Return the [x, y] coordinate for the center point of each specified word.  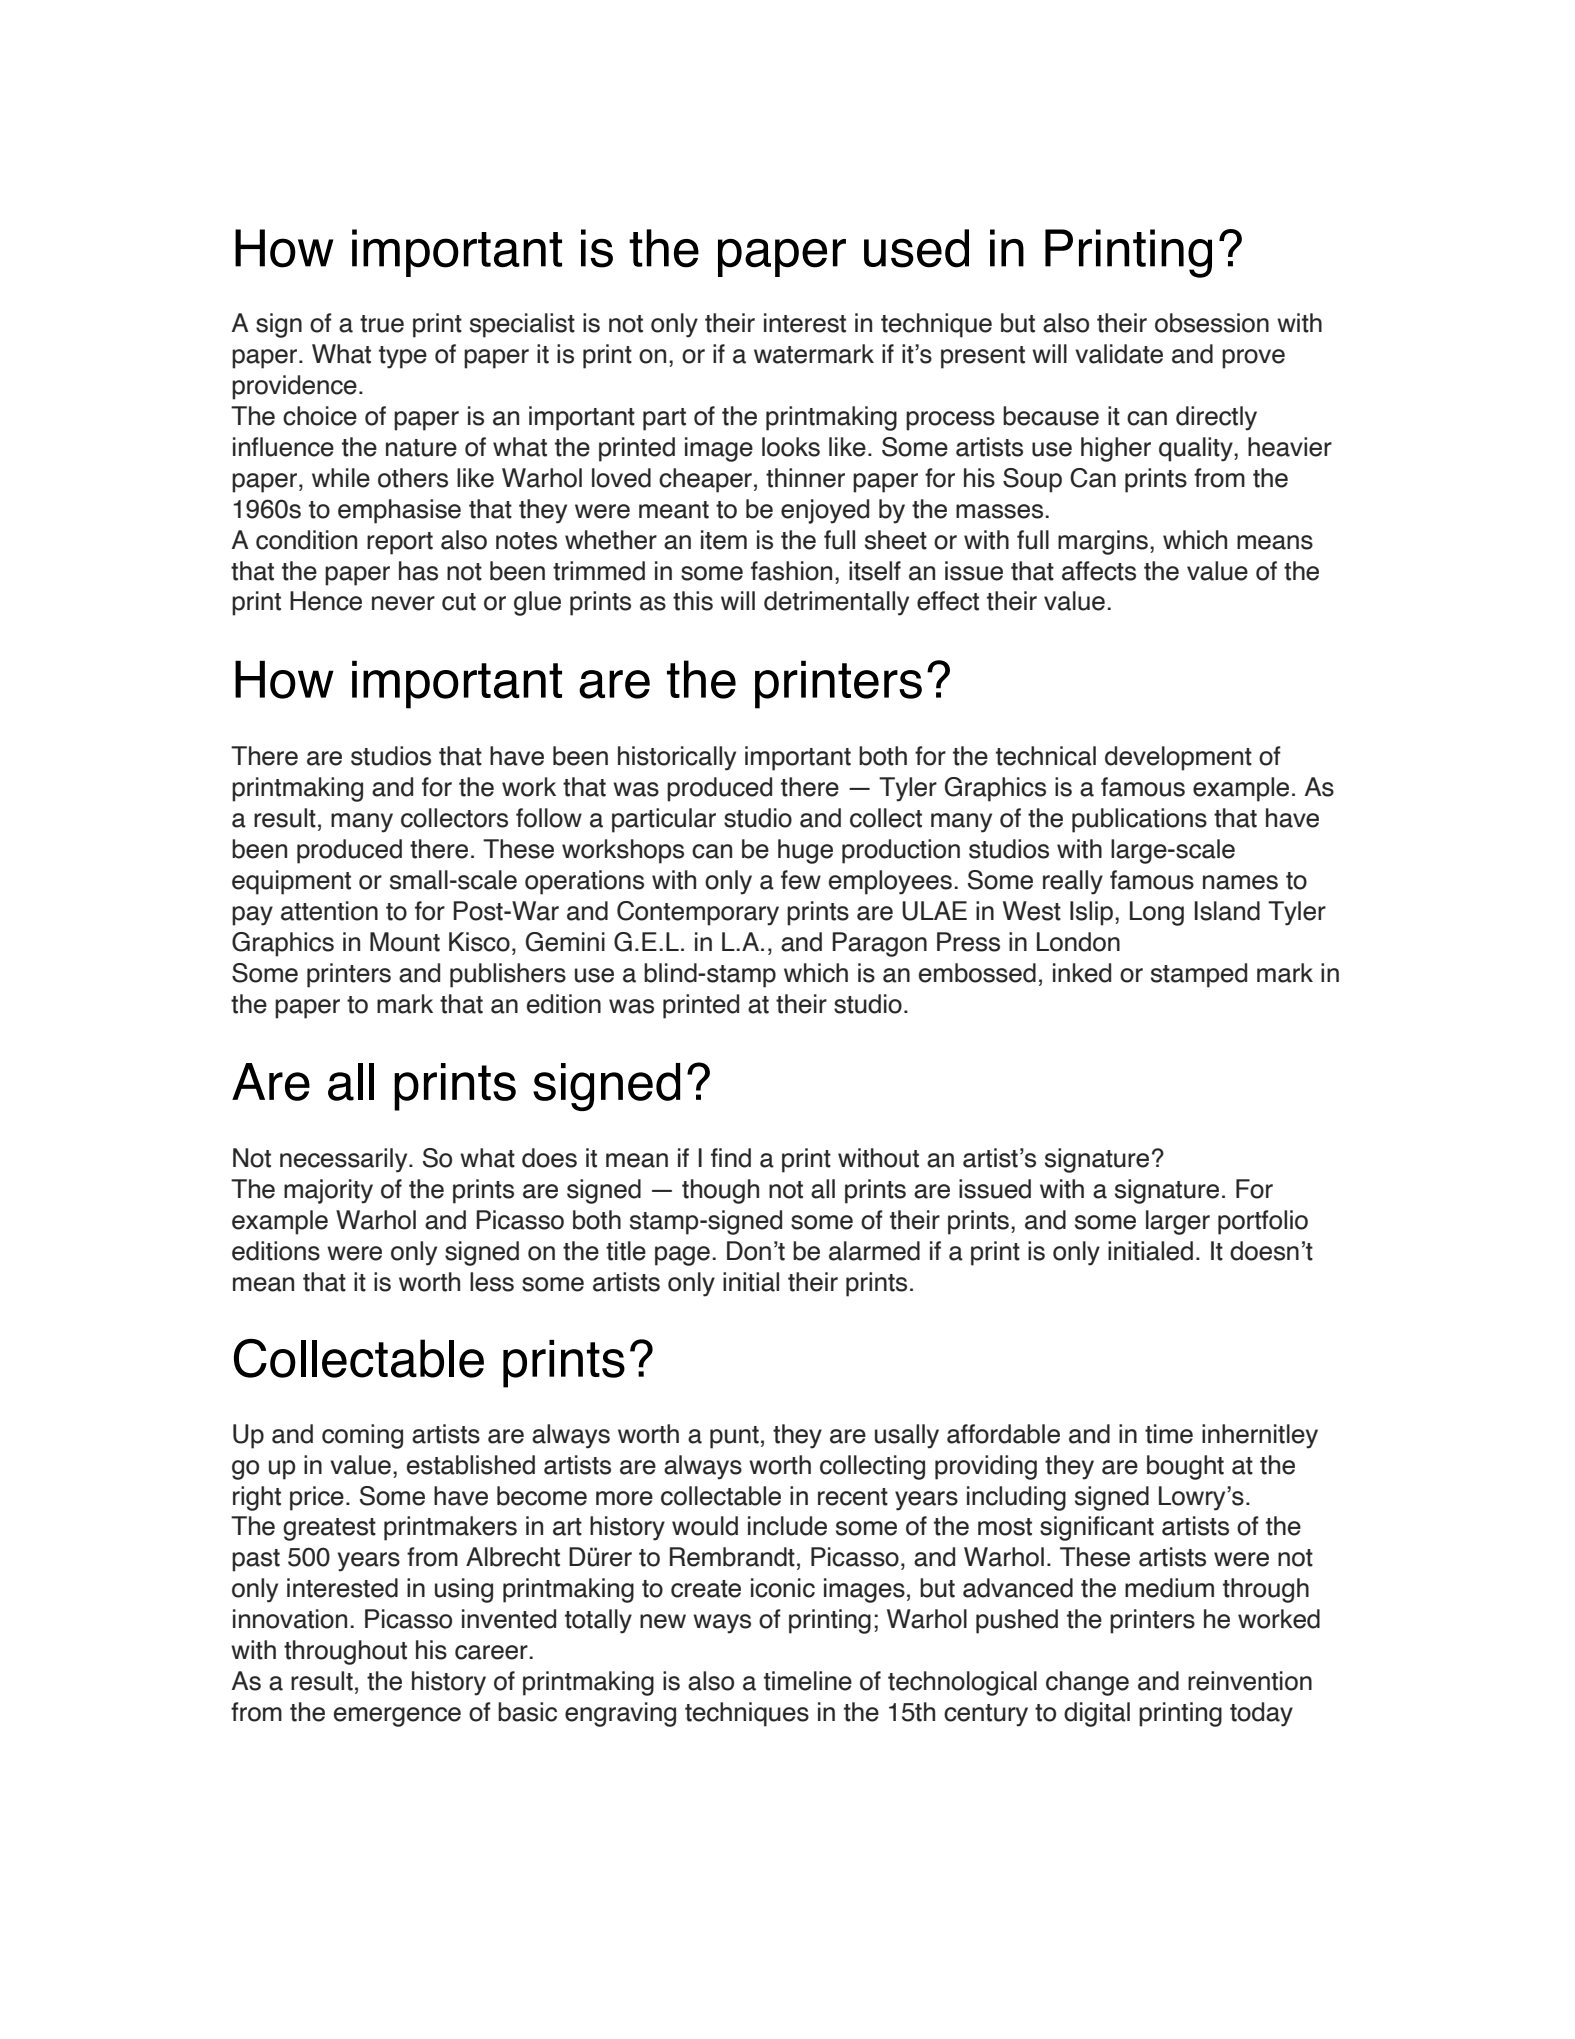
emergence [397, 1717]
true [382, 324]
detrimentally [836, 603]
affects [1099, 571]
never [403, 603]
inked [1082, 973]
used [916, 248]
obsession [1212, 323]
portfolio [1263, 1222]
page [682, 1256]
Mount [405, 942]
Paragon [879, 944]
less [492, 1282]
